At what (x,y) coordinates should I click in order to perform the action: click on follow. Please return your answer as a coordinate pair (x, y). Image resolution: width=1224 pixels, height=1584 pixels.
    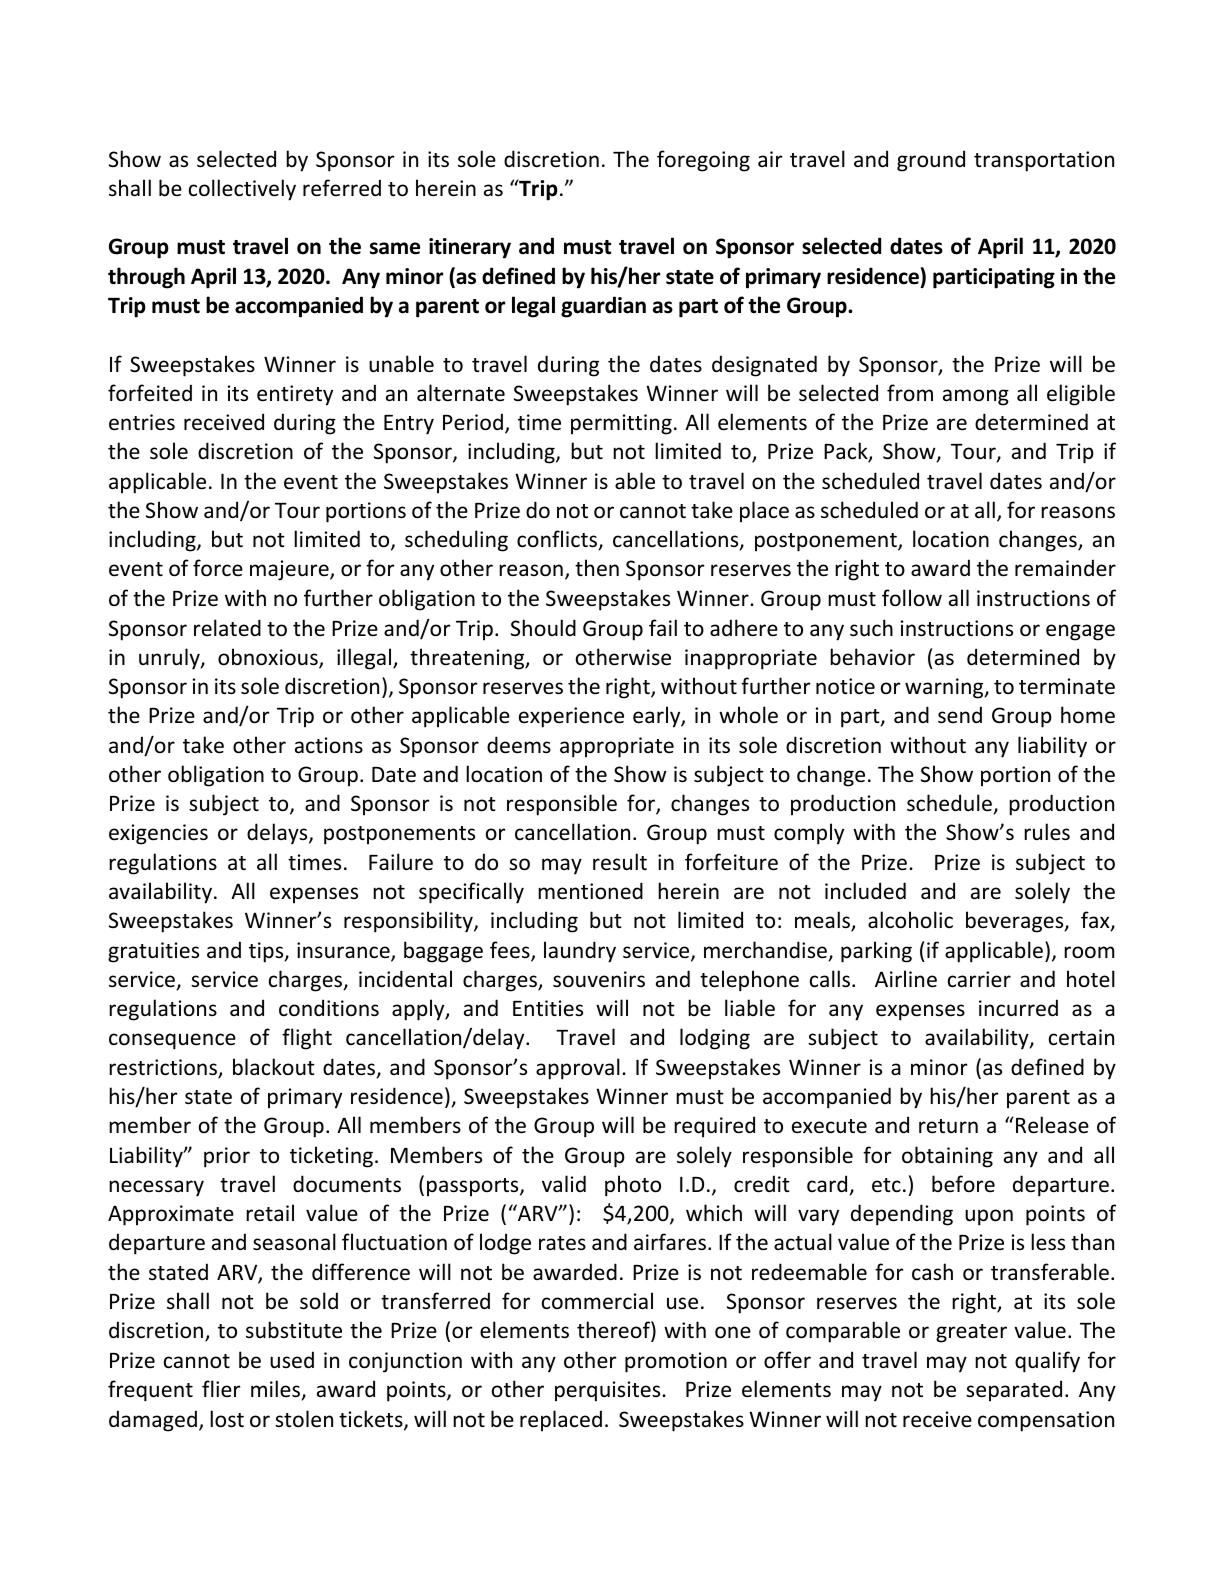
    Looking at the image, I should click on (912, 597).
